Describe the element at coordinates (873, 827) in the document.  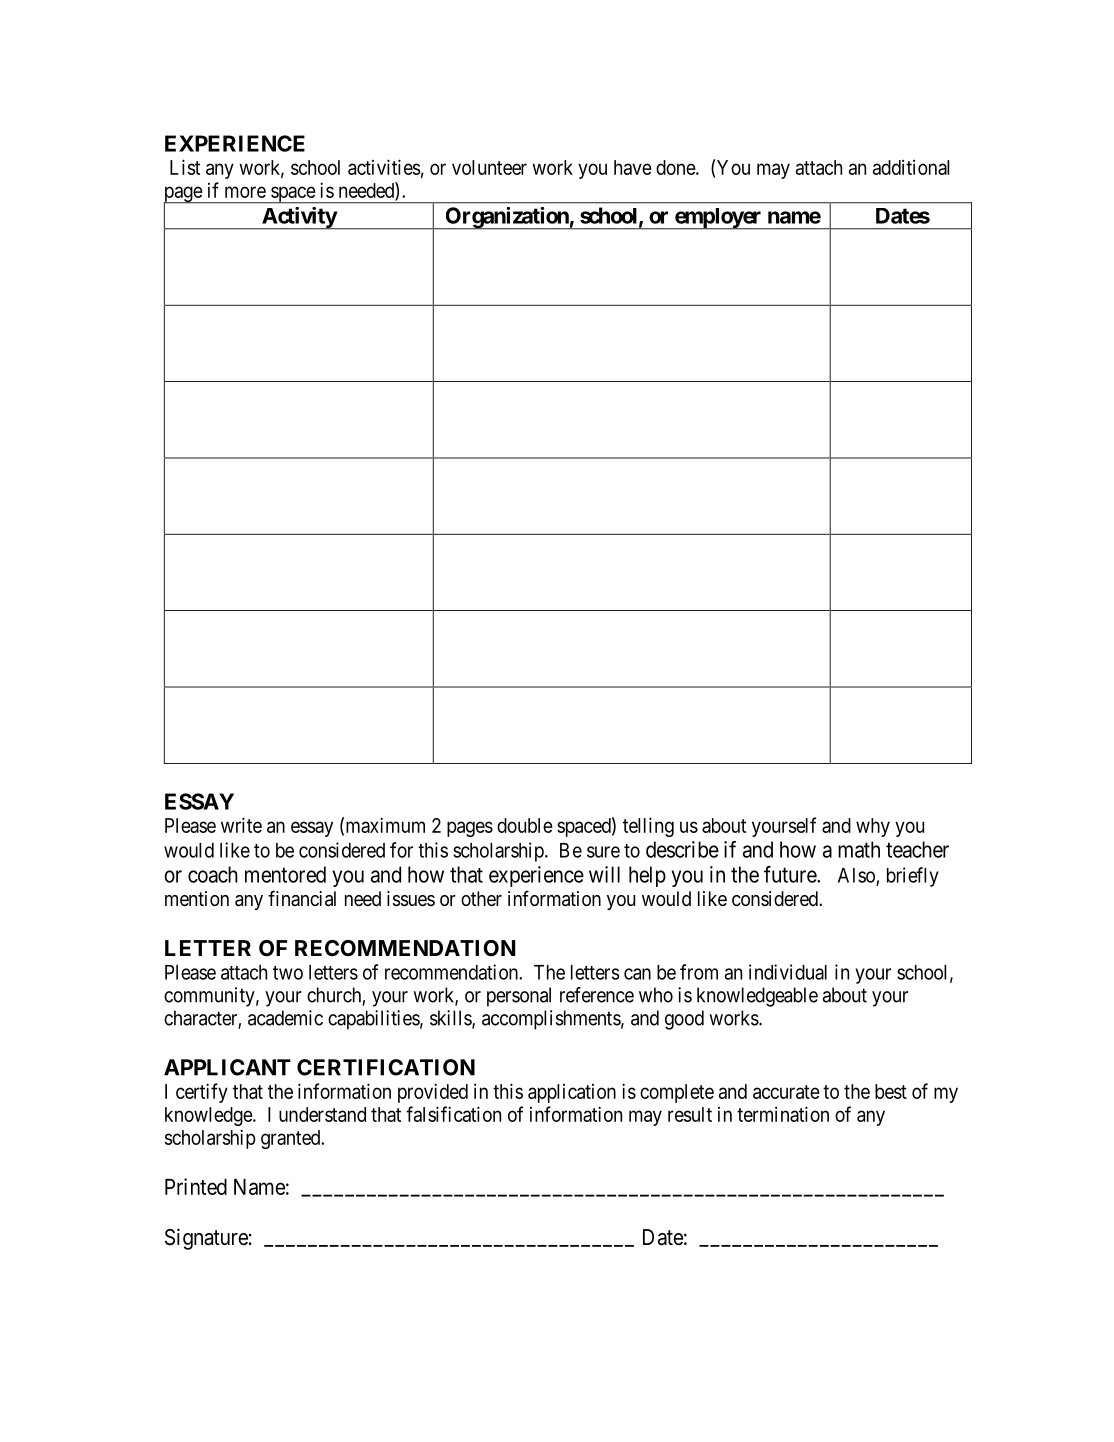
I see `why` at that location.
